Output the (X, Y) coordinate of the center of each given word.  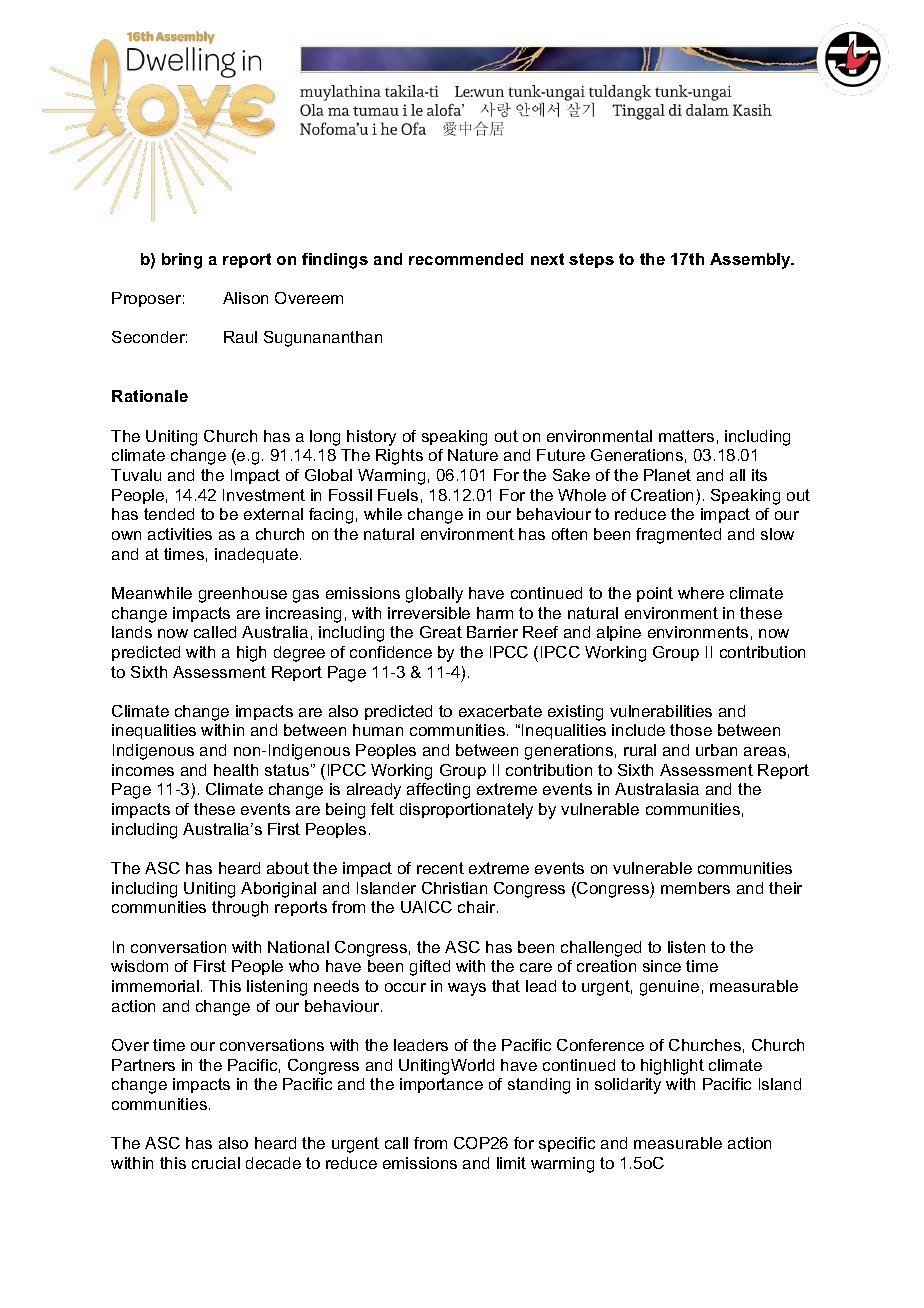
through (240, 909)
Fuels (398, 495)
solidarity (628, 1086)
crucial (216, 1163)
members (695, 888)
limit (511, 1163)
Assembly (751, 261)
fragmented (678, 536)
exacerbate (500, 711)
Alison (245, 298)
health (236, 770)
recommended (466, 259)
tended (169, 514)
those (691, 730)
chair (478, 907)
